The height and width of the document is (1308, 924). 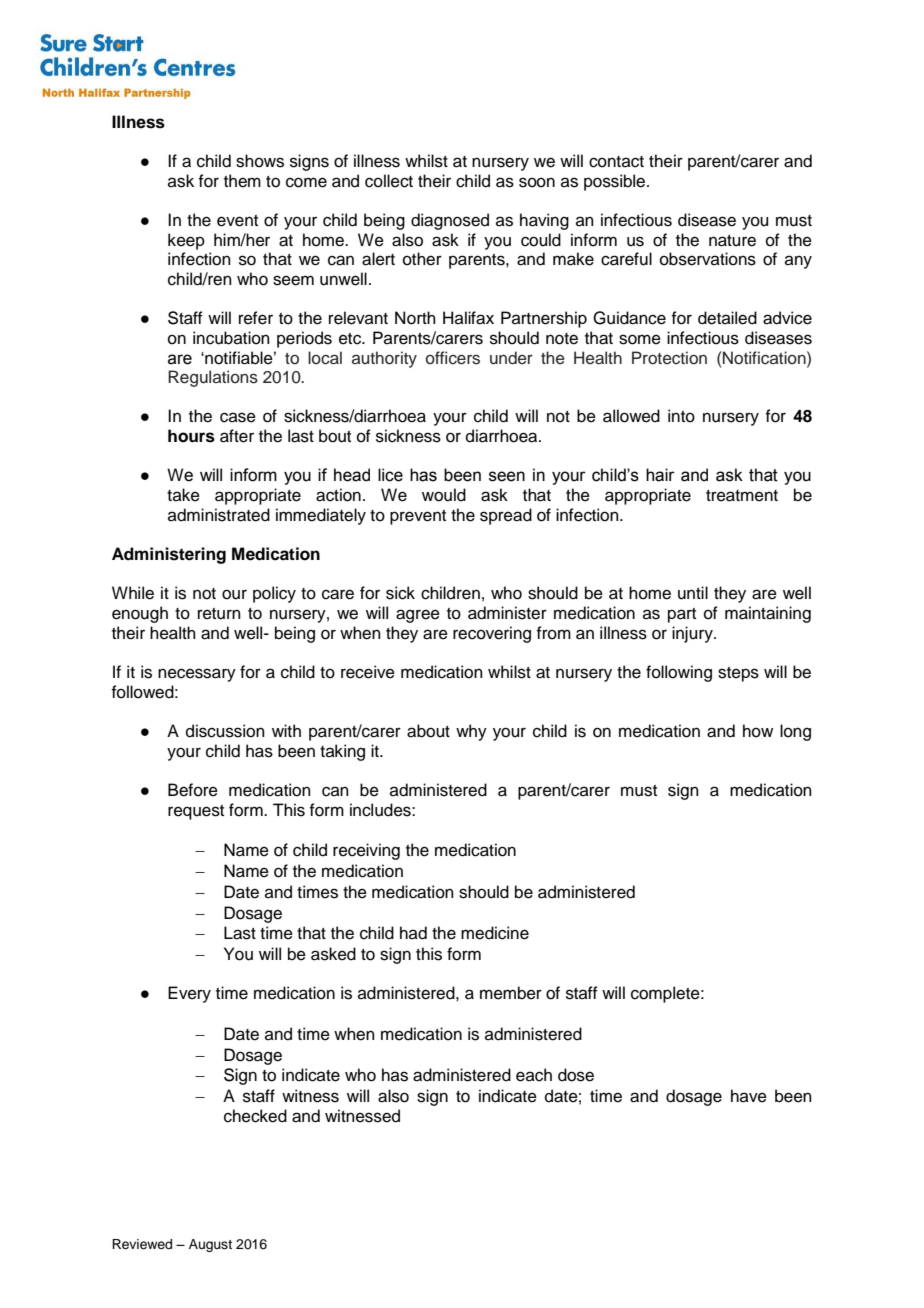 I want to click on discussion, so click(x=225, y=731).
